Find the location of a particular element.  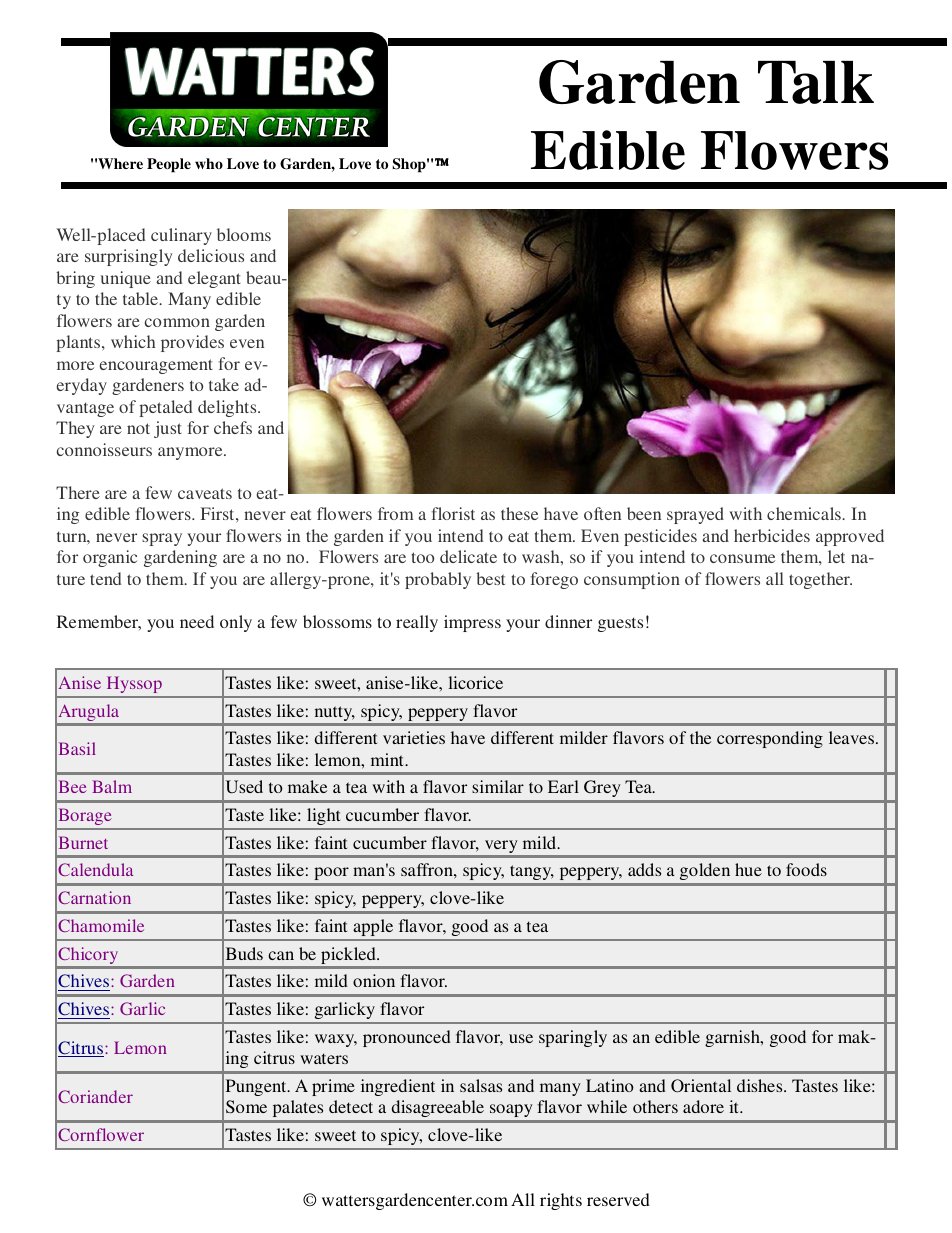

People is located at coordinates (169, 165).
